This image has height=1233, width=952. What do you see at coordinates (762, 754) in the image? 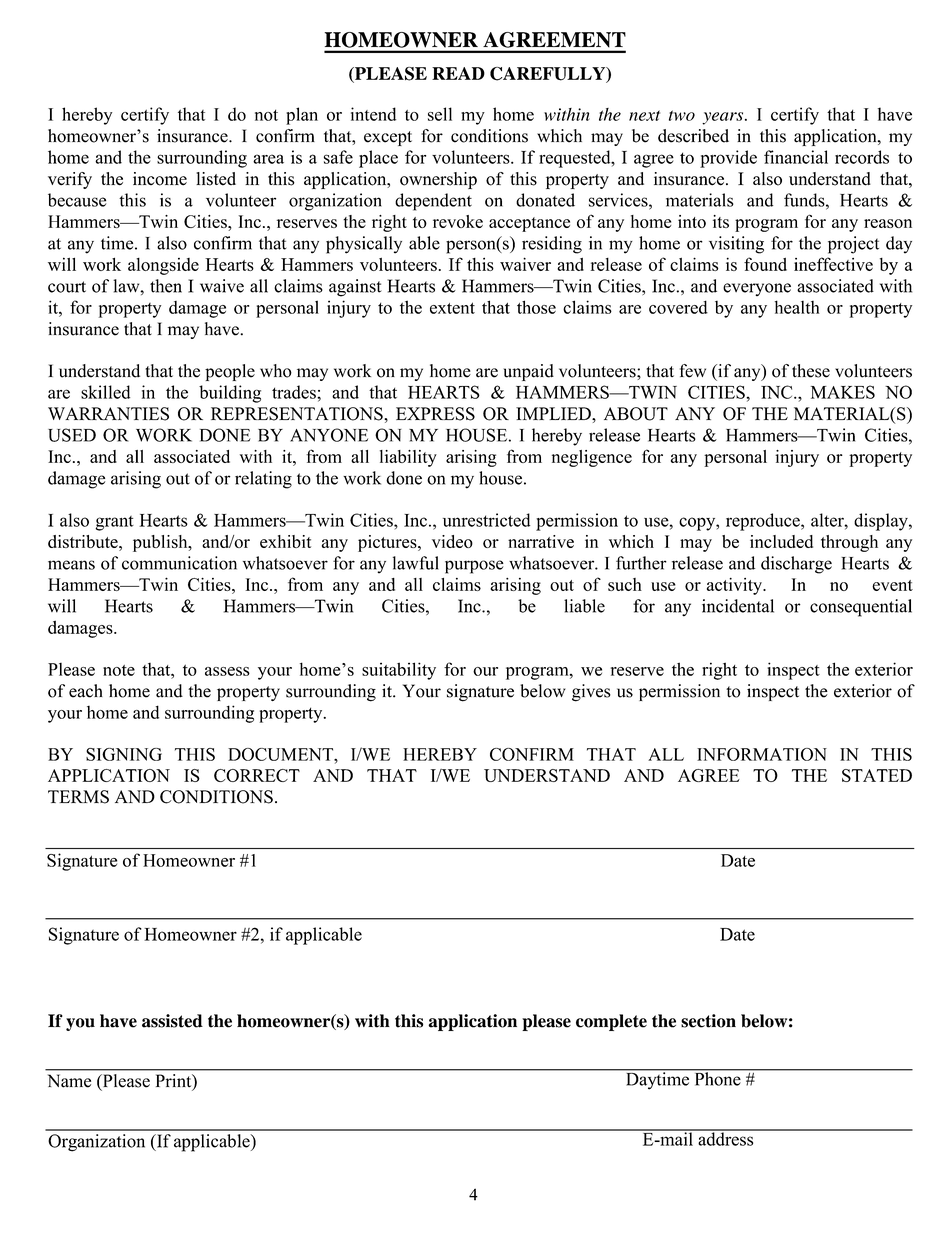
I see `INFORMATION` at bounding box center [762, 754].
